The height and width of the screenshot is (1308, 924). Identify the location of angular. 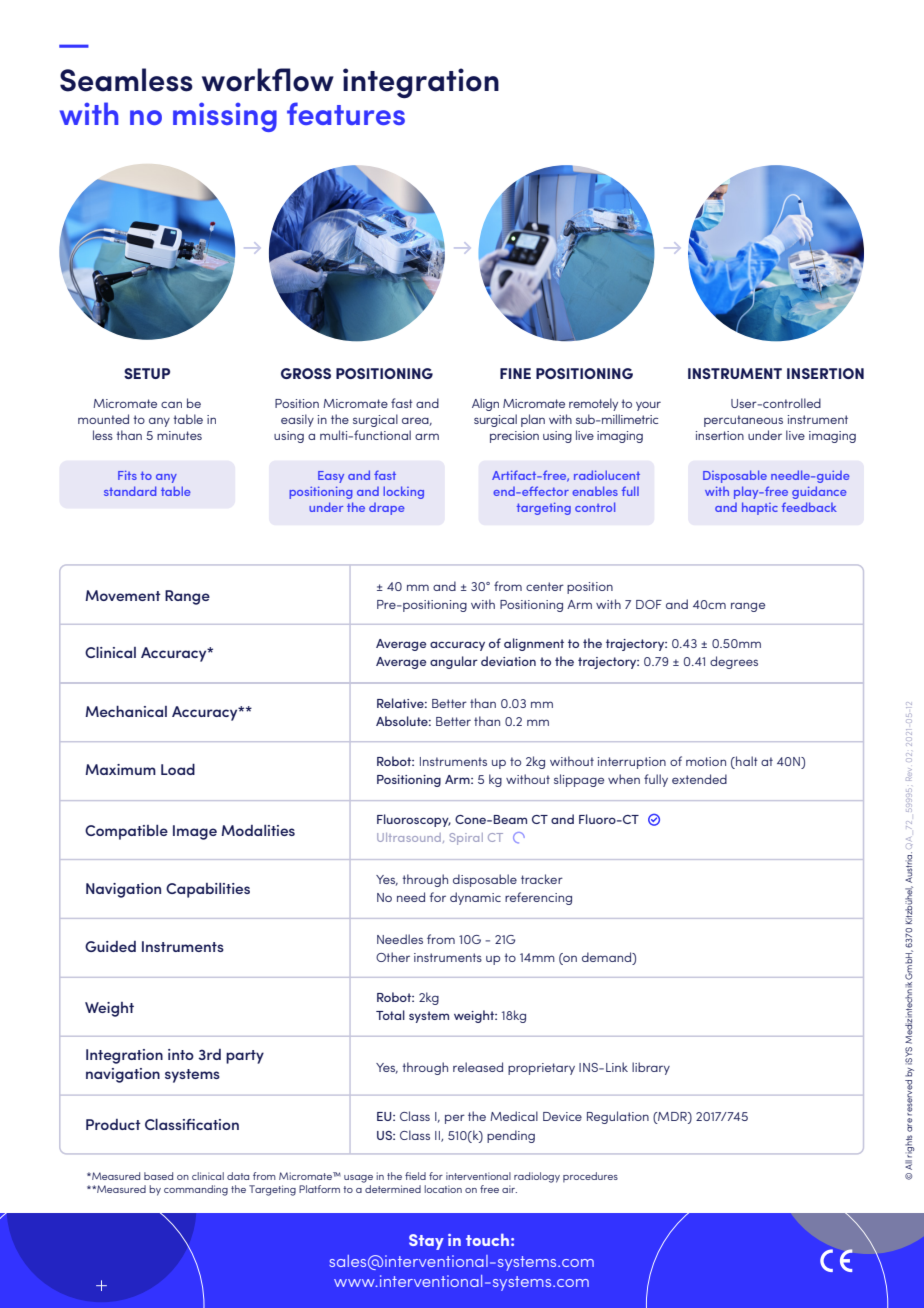
(454, 662).
